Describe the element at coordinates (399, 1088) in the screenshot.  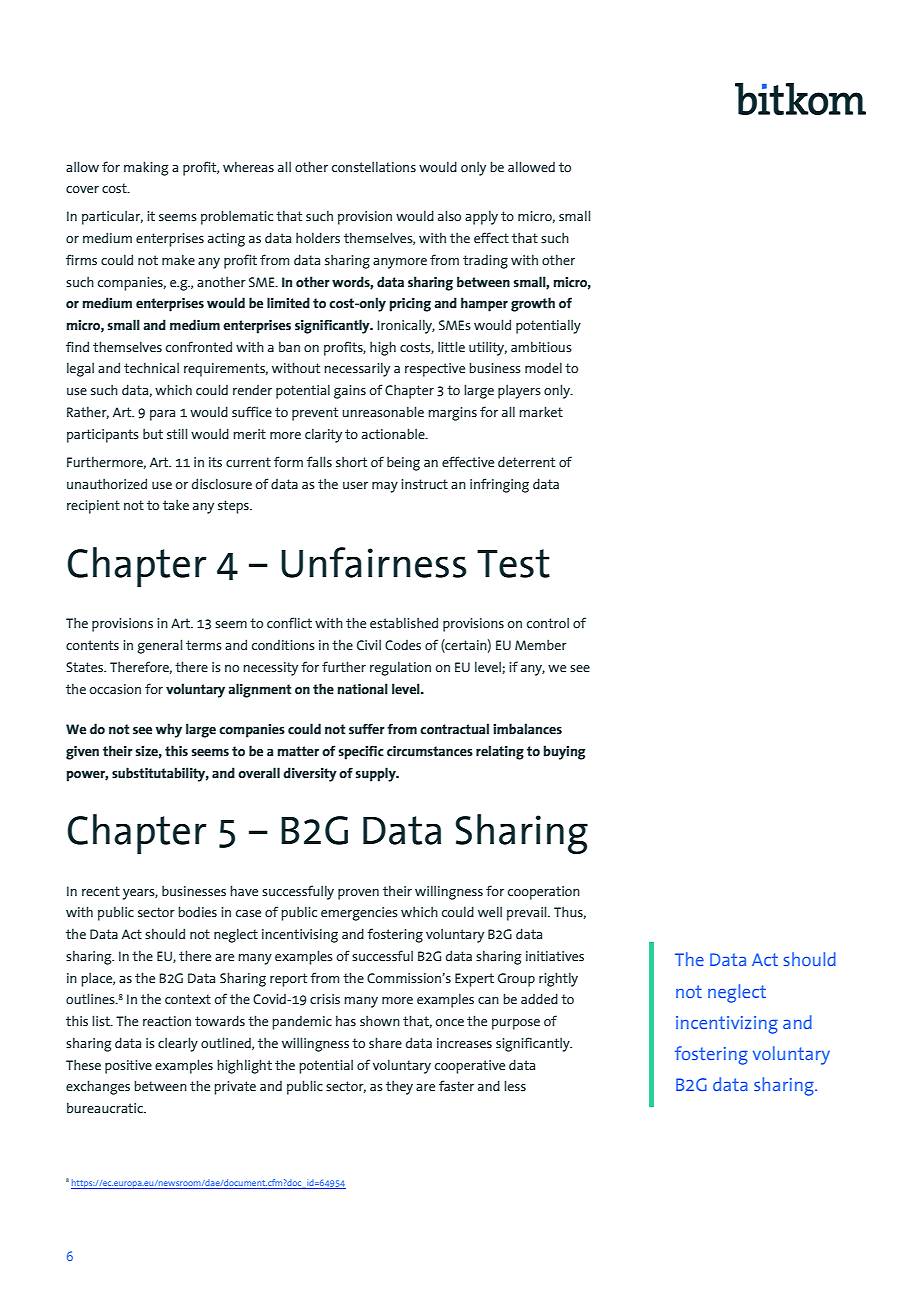
I see `they` at that location.
